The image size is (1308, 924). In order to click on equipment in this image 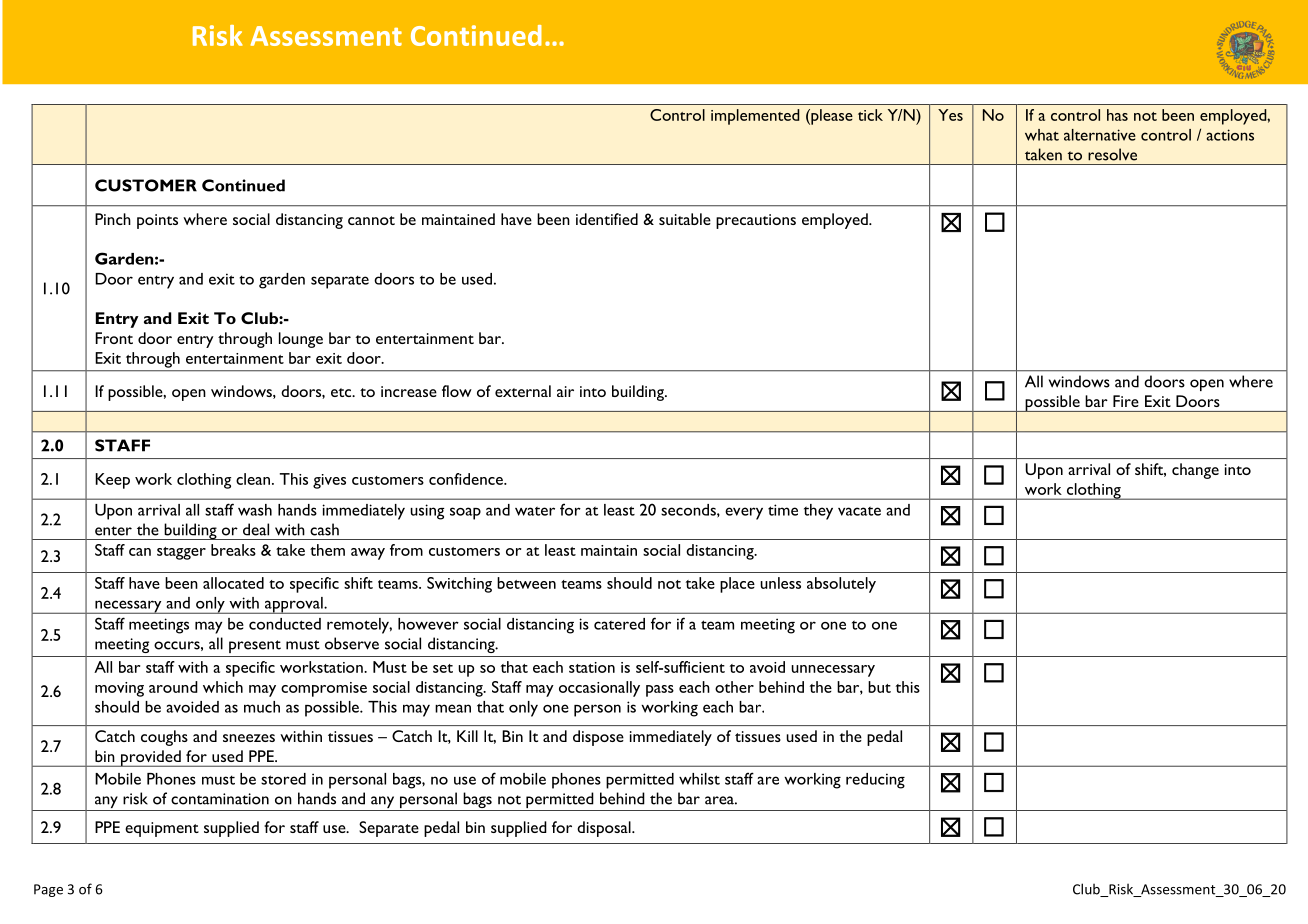, I will do `click(162, 829)`.
